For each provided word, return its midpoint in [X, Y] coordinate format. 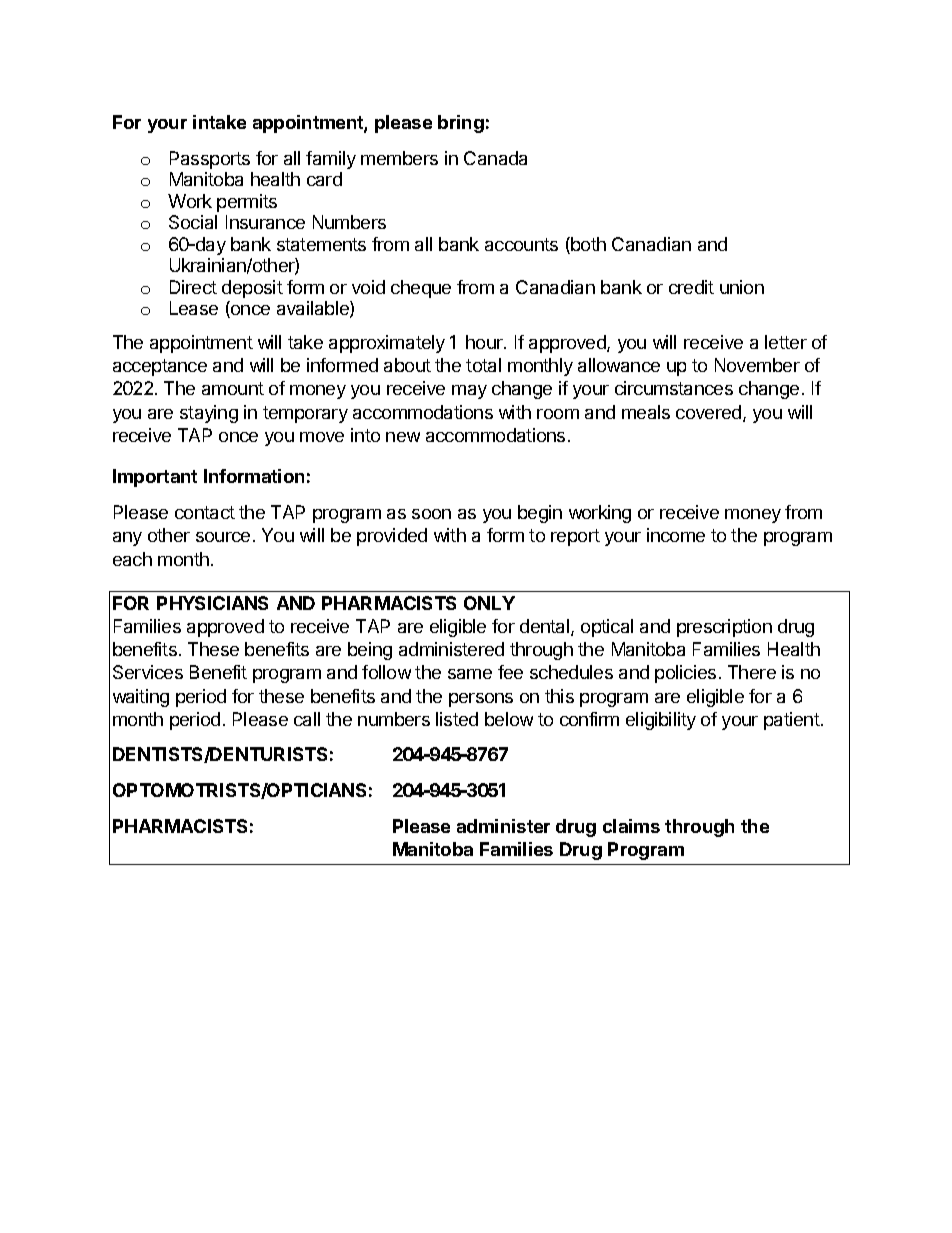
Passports [210, 160]
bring [461, 124]
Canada [495, 158]
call [307, 719]
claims [631, 826]
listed [457, 719]
